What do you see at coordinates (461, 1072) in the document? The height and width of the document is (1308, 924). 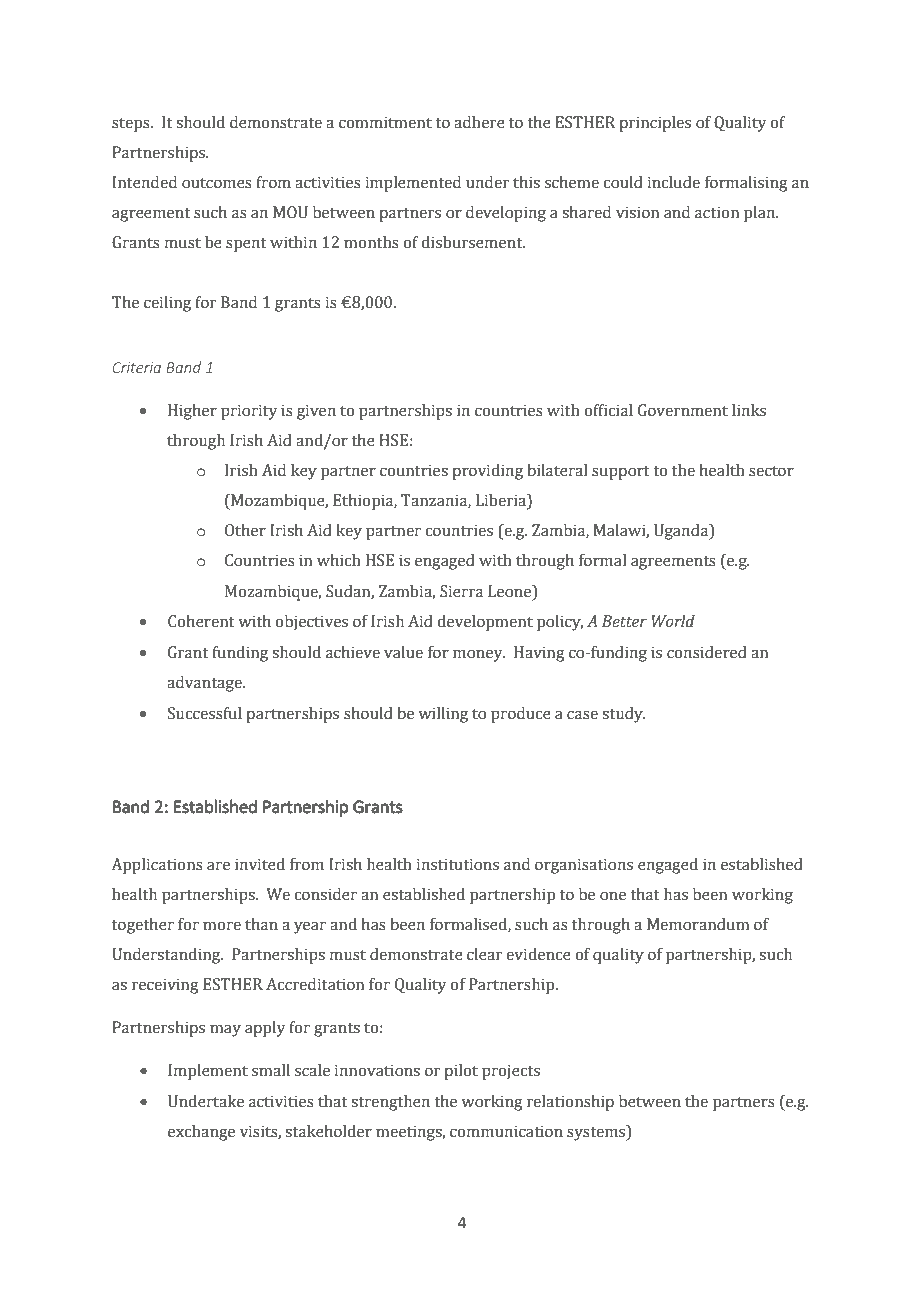 I see `pilot` at bounding box center [461, 1072].
